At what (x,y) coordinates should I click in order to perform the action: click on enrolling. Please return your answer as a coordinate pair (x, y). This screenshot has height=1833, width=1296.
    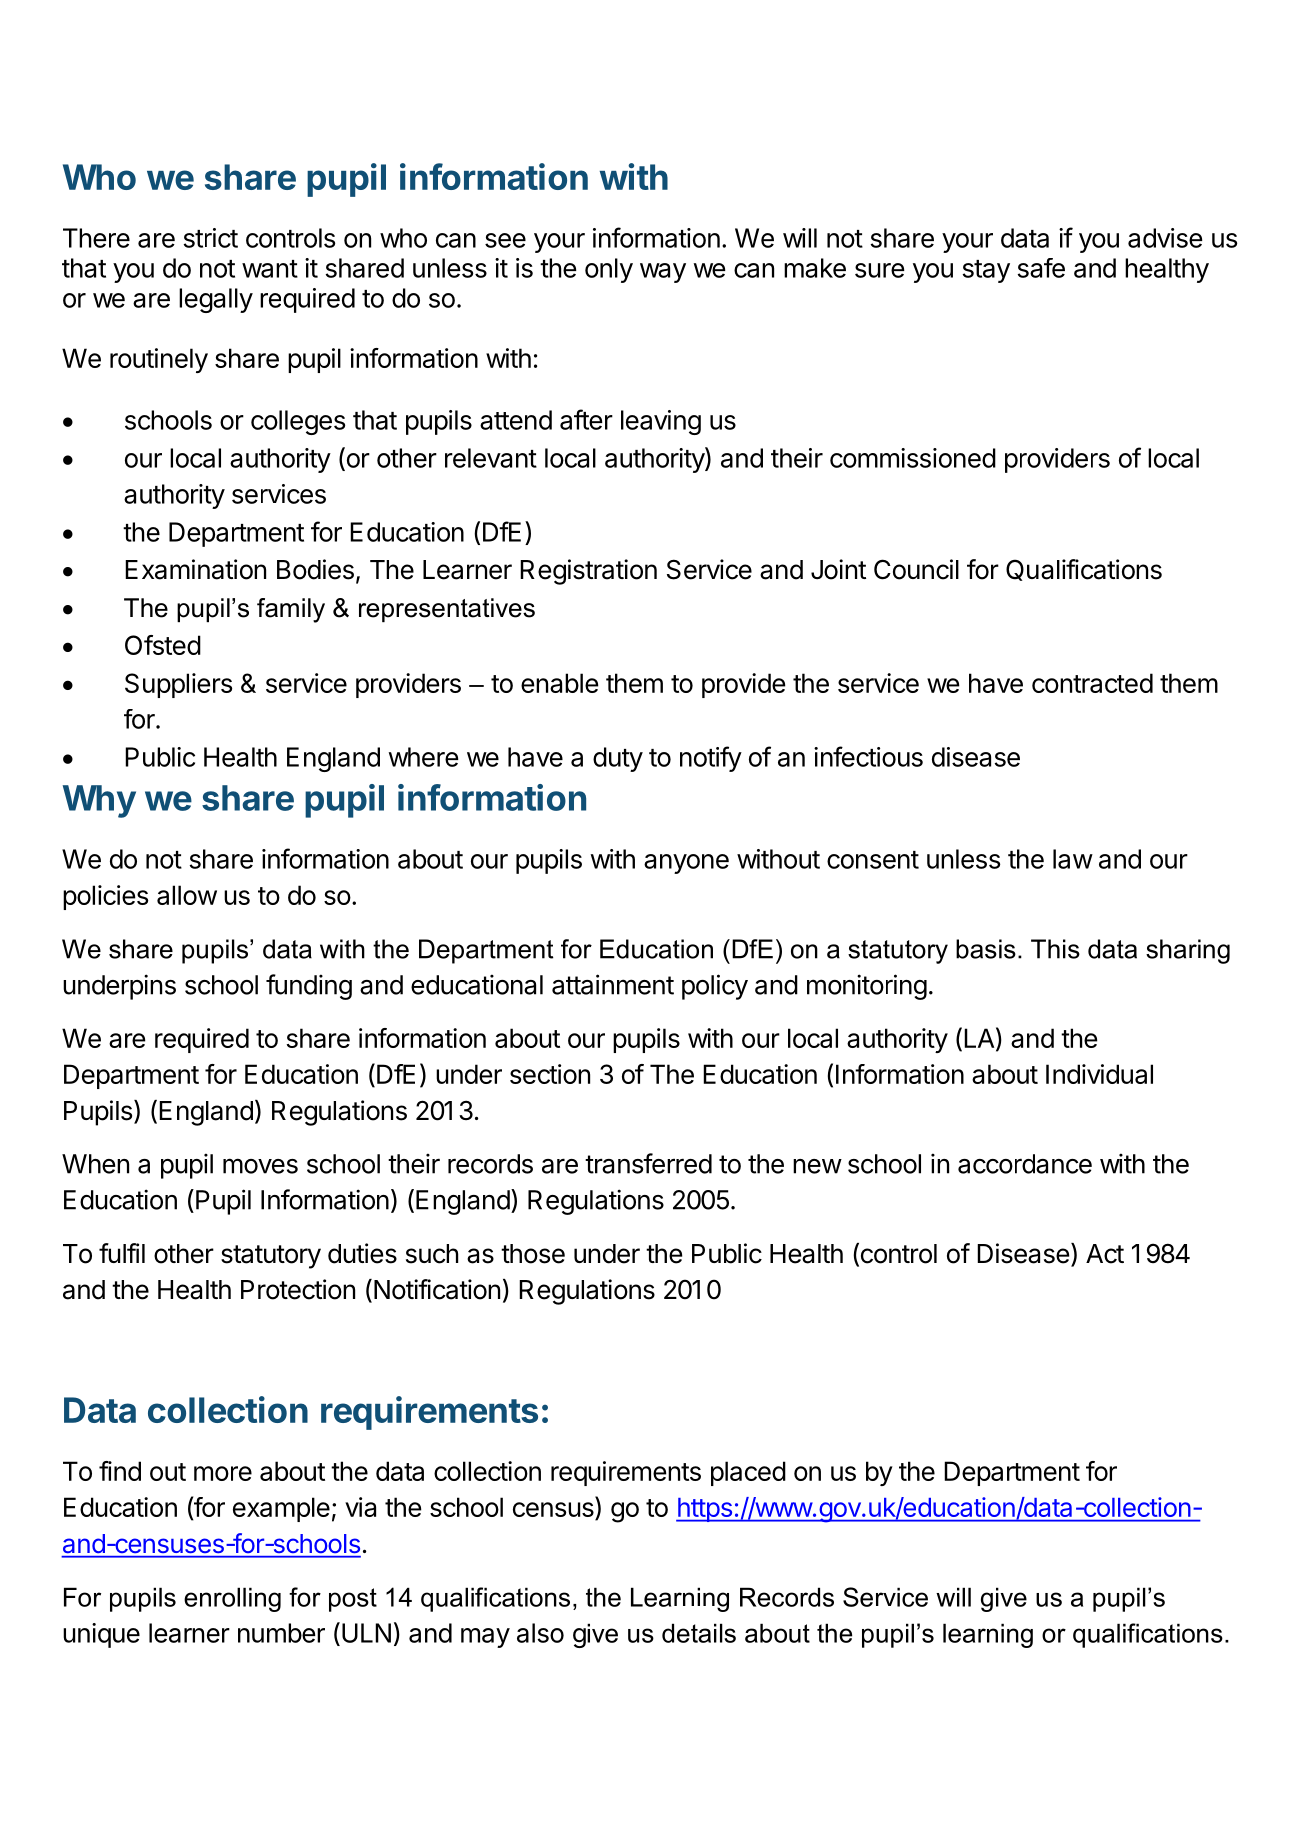
    Looking at the image, I should click on (232, 1599).
